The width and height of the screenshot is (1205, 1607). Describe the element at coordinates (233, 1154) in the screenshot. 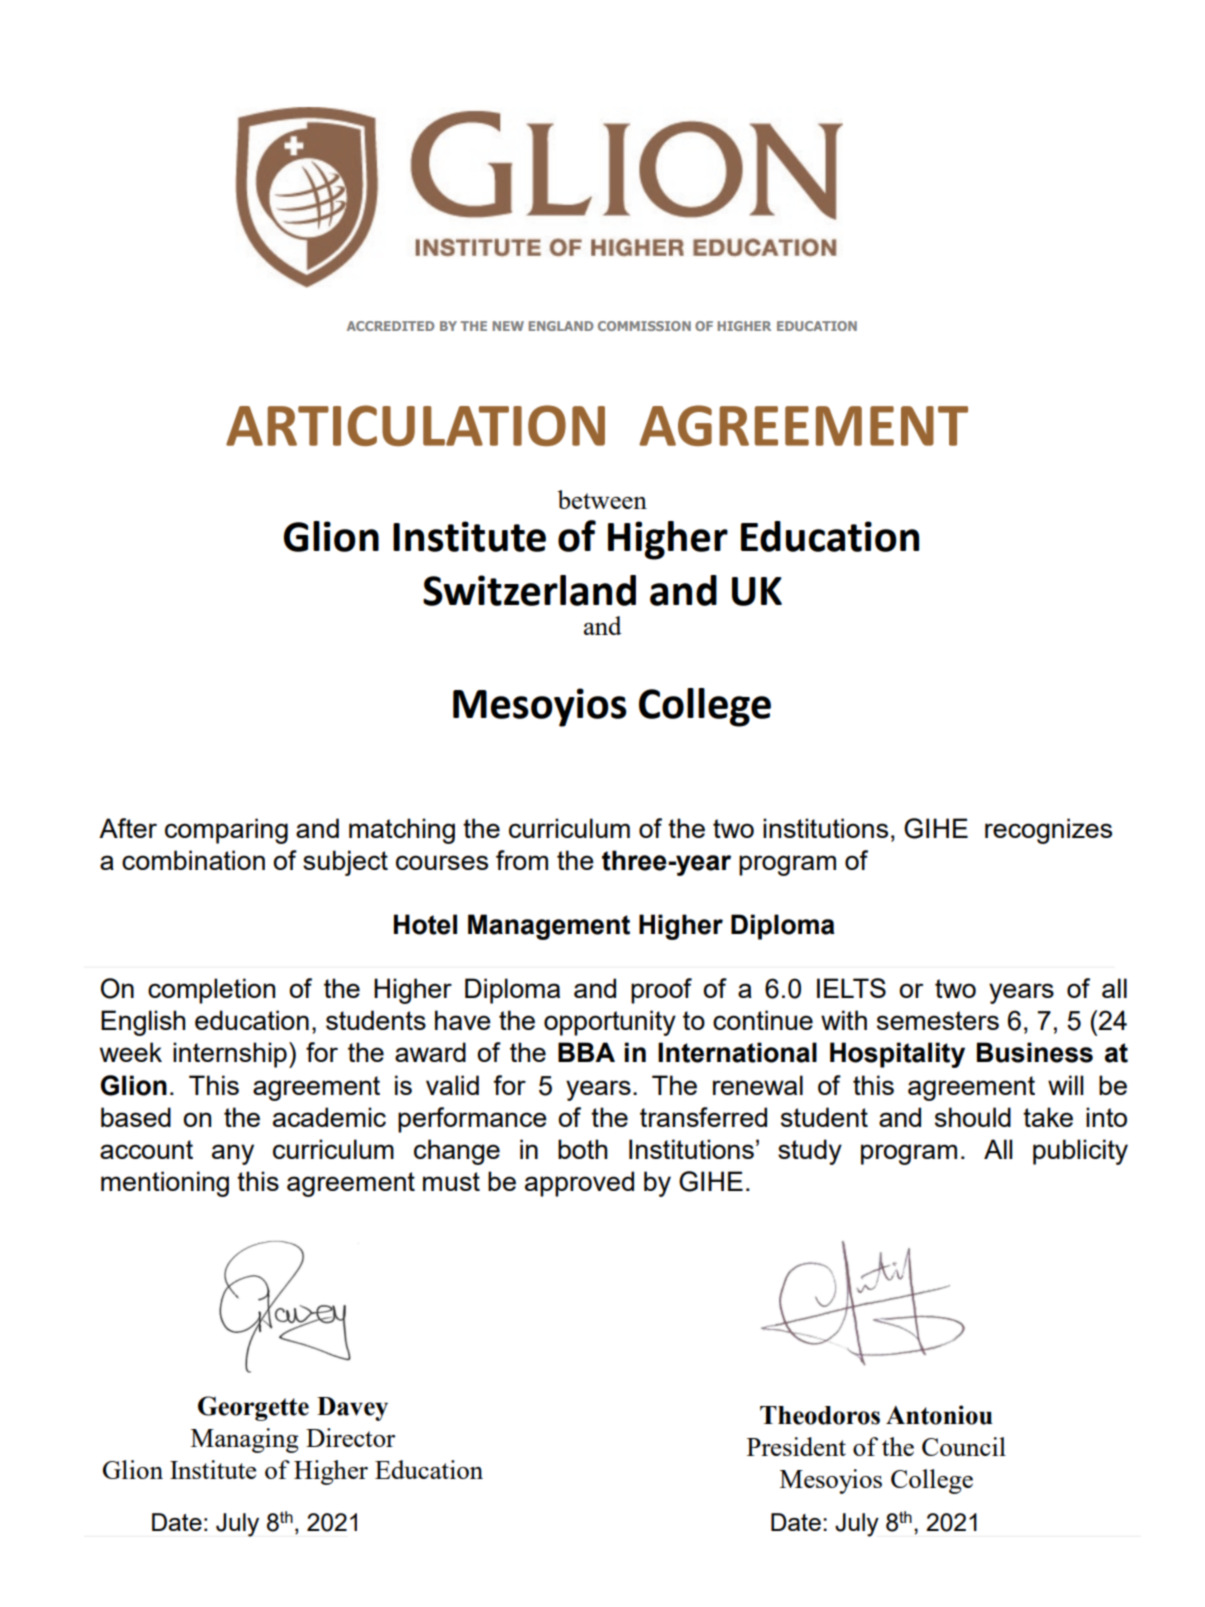

I see `any` at that location.
